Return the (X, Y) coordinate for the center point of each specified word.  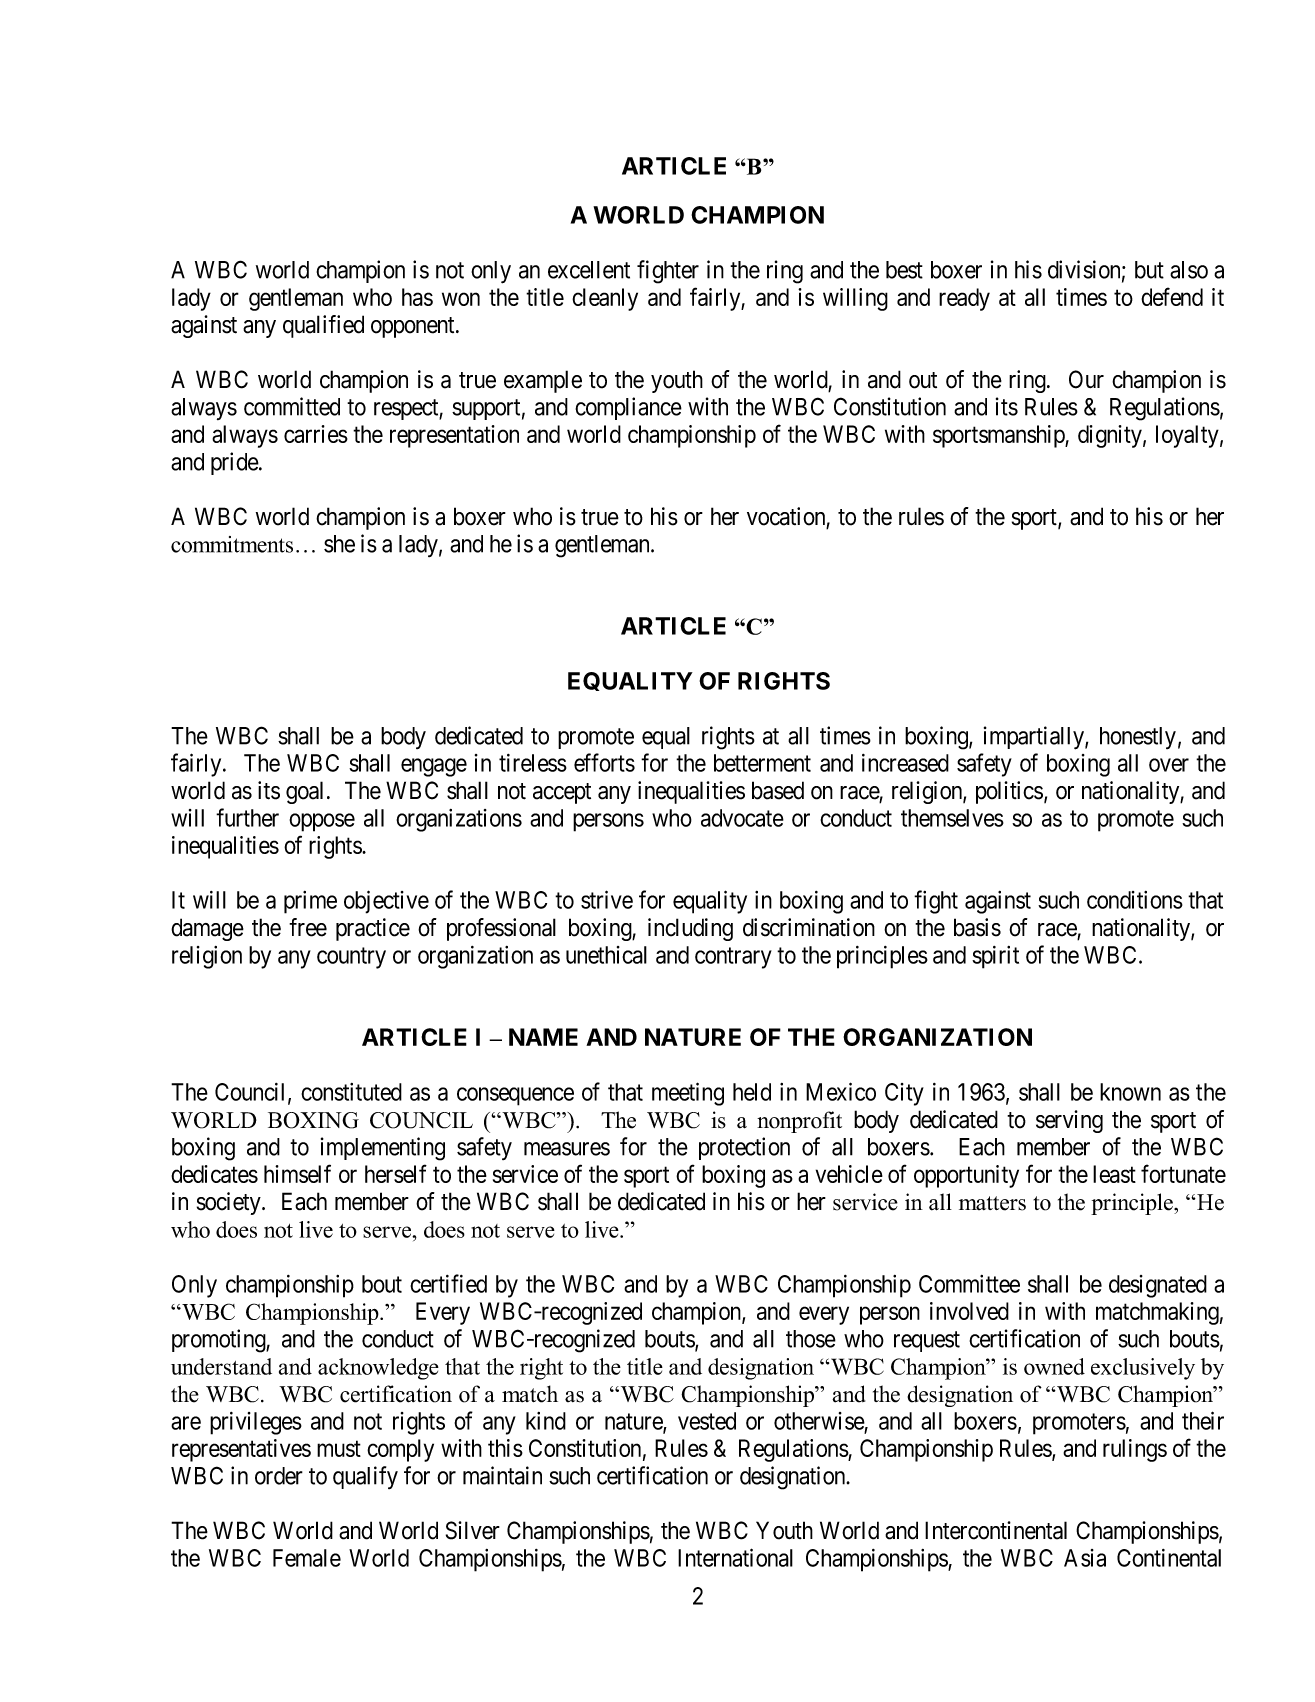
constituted (351, 1092)
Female (307, 1558)
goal (307, 792)
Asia (1085, 1558)
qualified (323, 326)
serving (1069, 1121)
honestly (1138, 738)
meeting (688, 1094)
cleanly (605, 299)
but (1149, 270)
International (735, 1557)
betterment (762, 763)
